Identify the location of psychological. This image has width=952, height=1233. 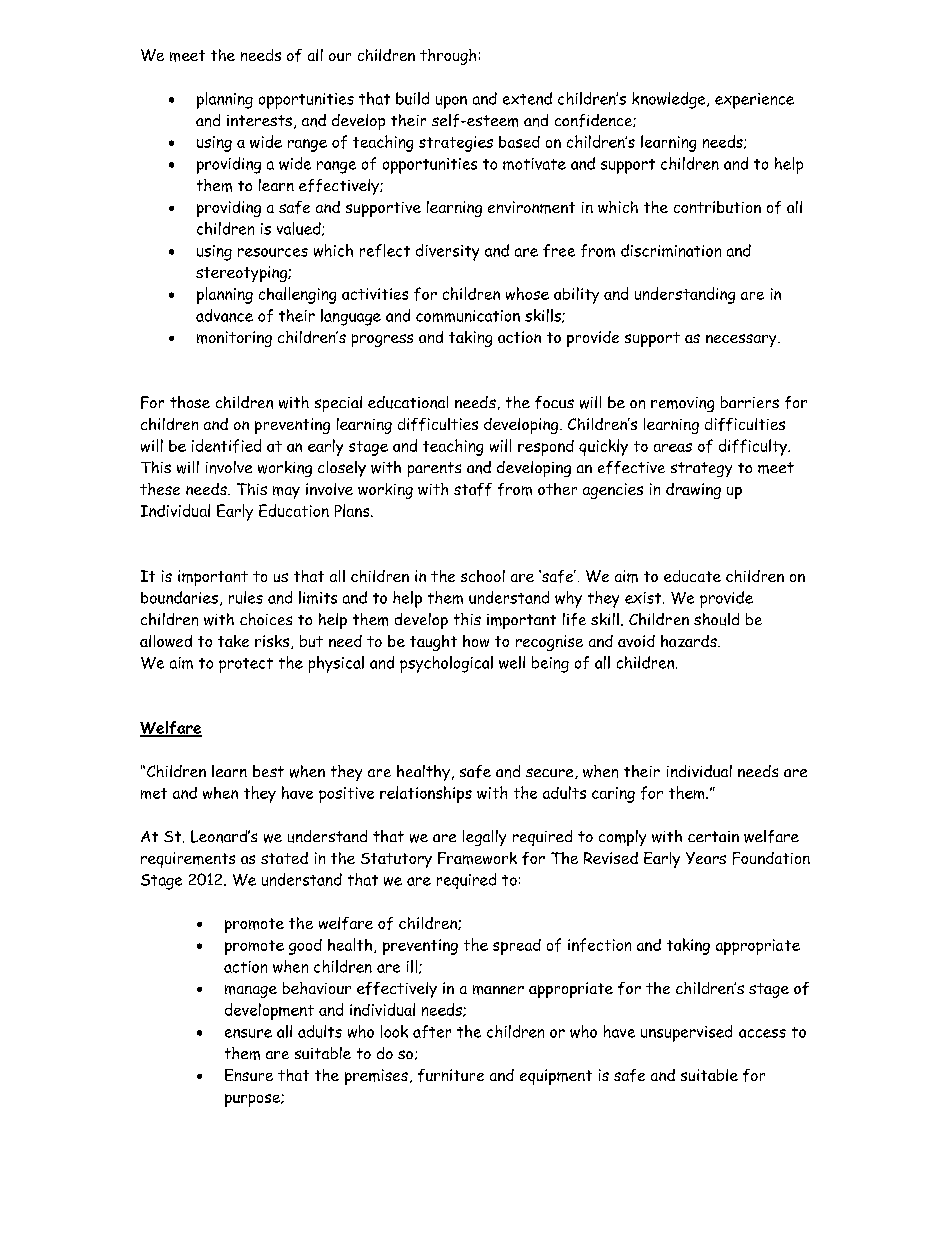
(446, 664).
